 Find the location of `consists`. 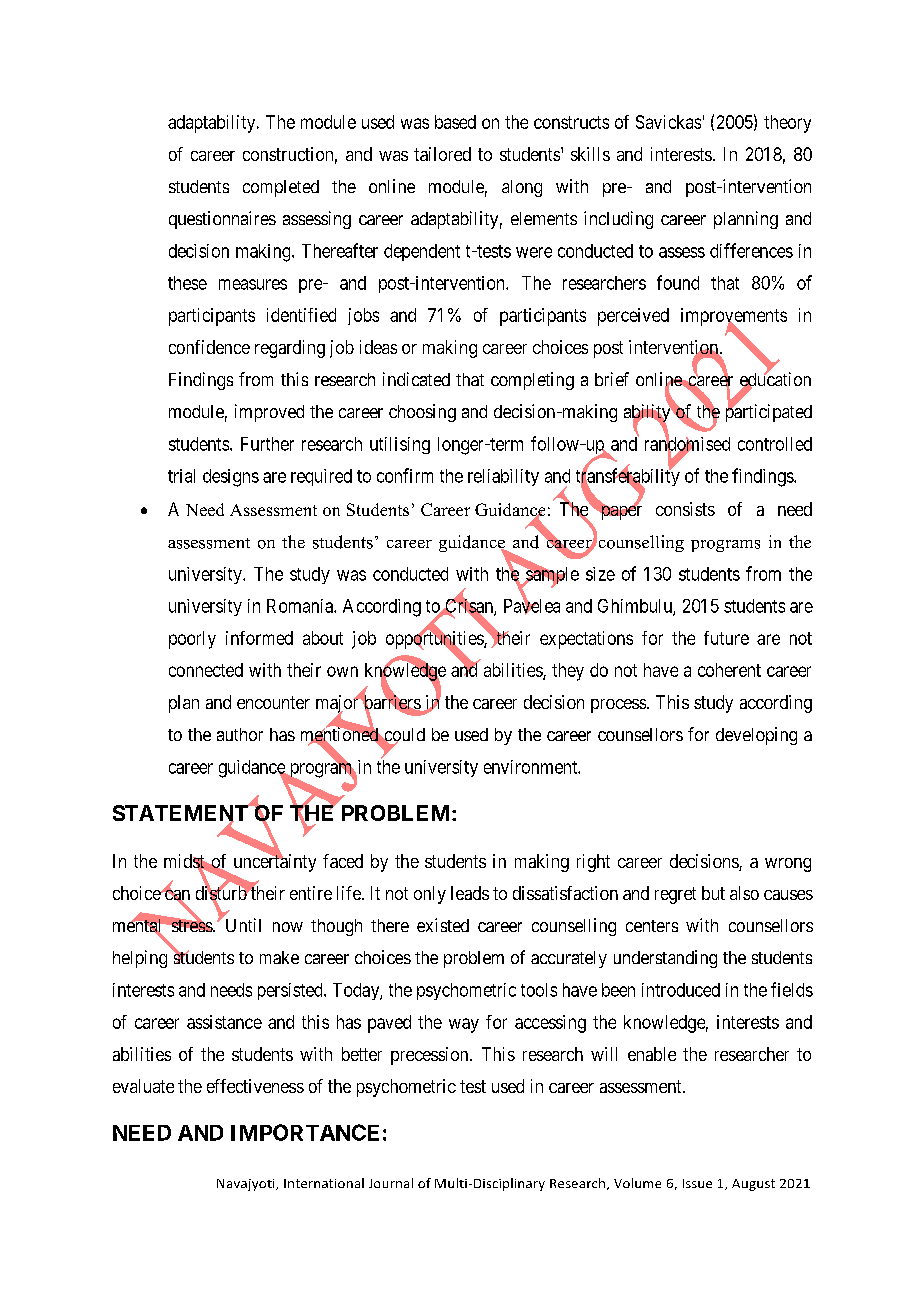

consists is located at coordinates (685, 509).
